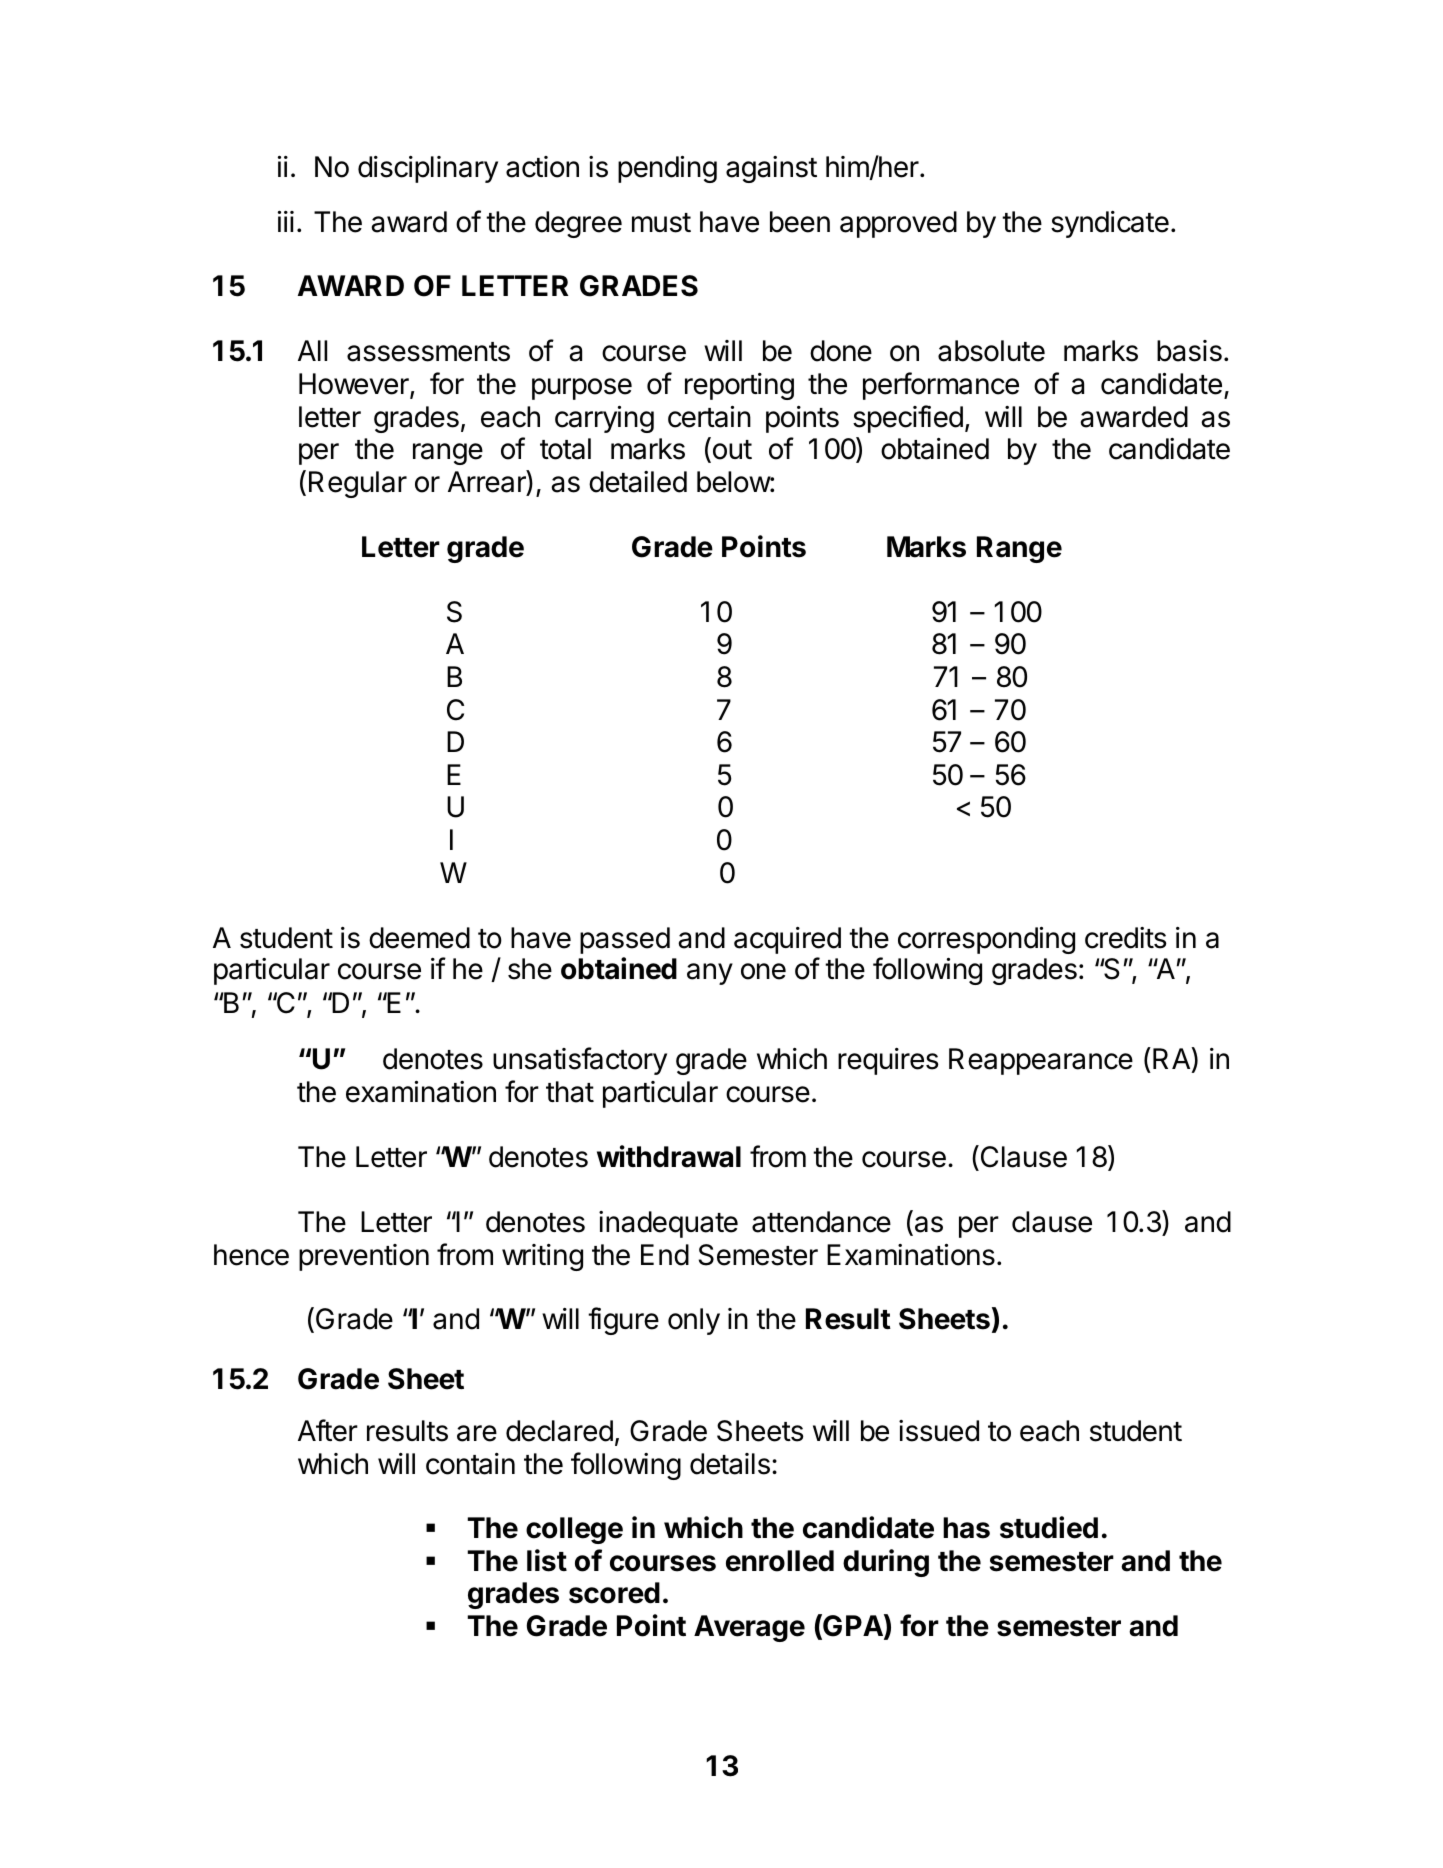 Image resolution: width=1443 pixels, height=1868 pixels. What do you see at coordinates (286, 221) in the screenshot?
I see `iii` at bounding box center [286, 221].
